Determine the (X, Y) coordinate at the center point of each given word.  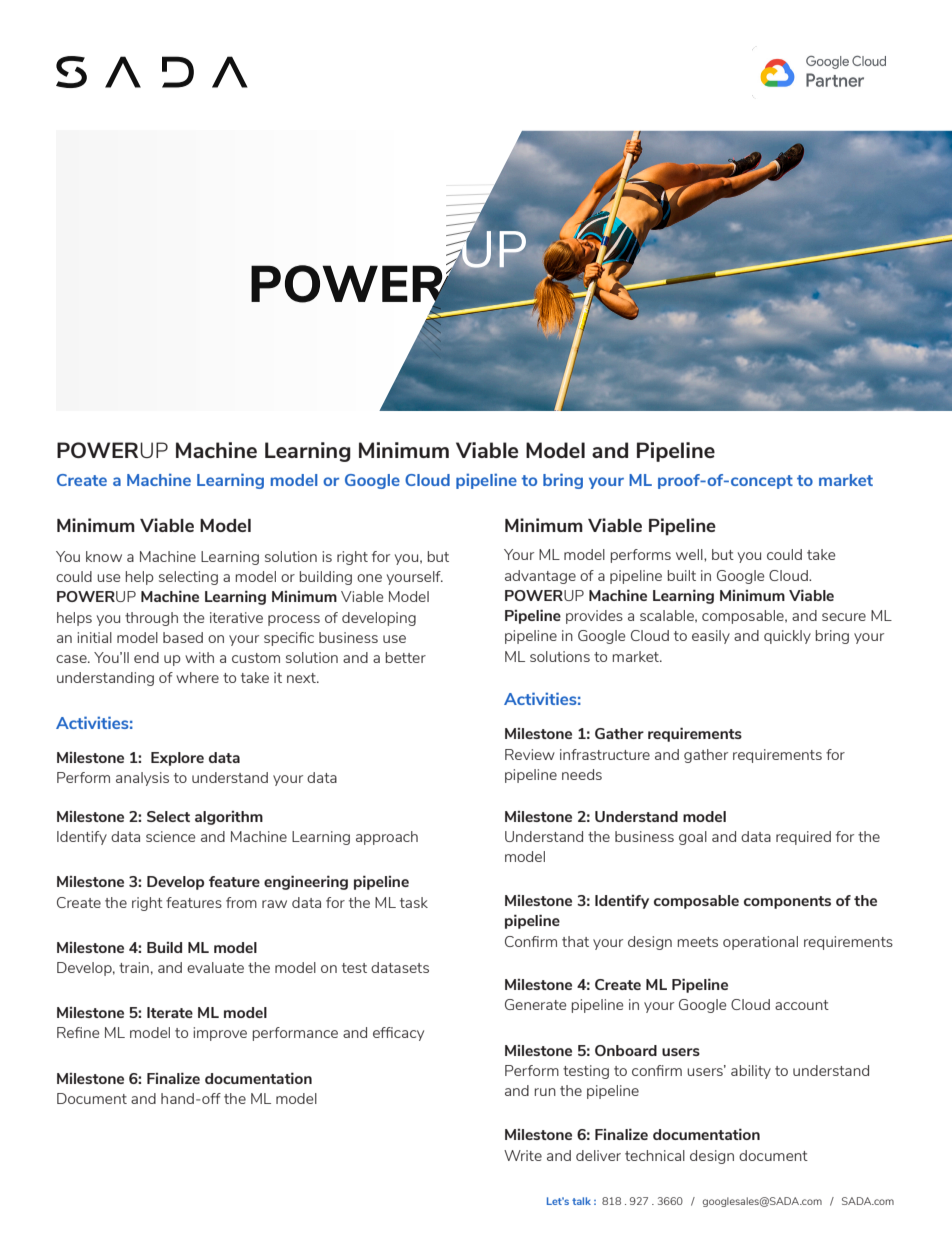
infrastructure (605, 754)
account (802, 1005)
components (787, 902)
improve (220, 1034)
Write (523, 1155)
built (682, 575)
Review (530, 754)
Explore (177, 759)
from (241, 902)
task (414, 902)
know (104, 556)
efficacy (398, 1034)
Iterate (170, 1012)
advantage (540, 577)
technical (655, 1155)
